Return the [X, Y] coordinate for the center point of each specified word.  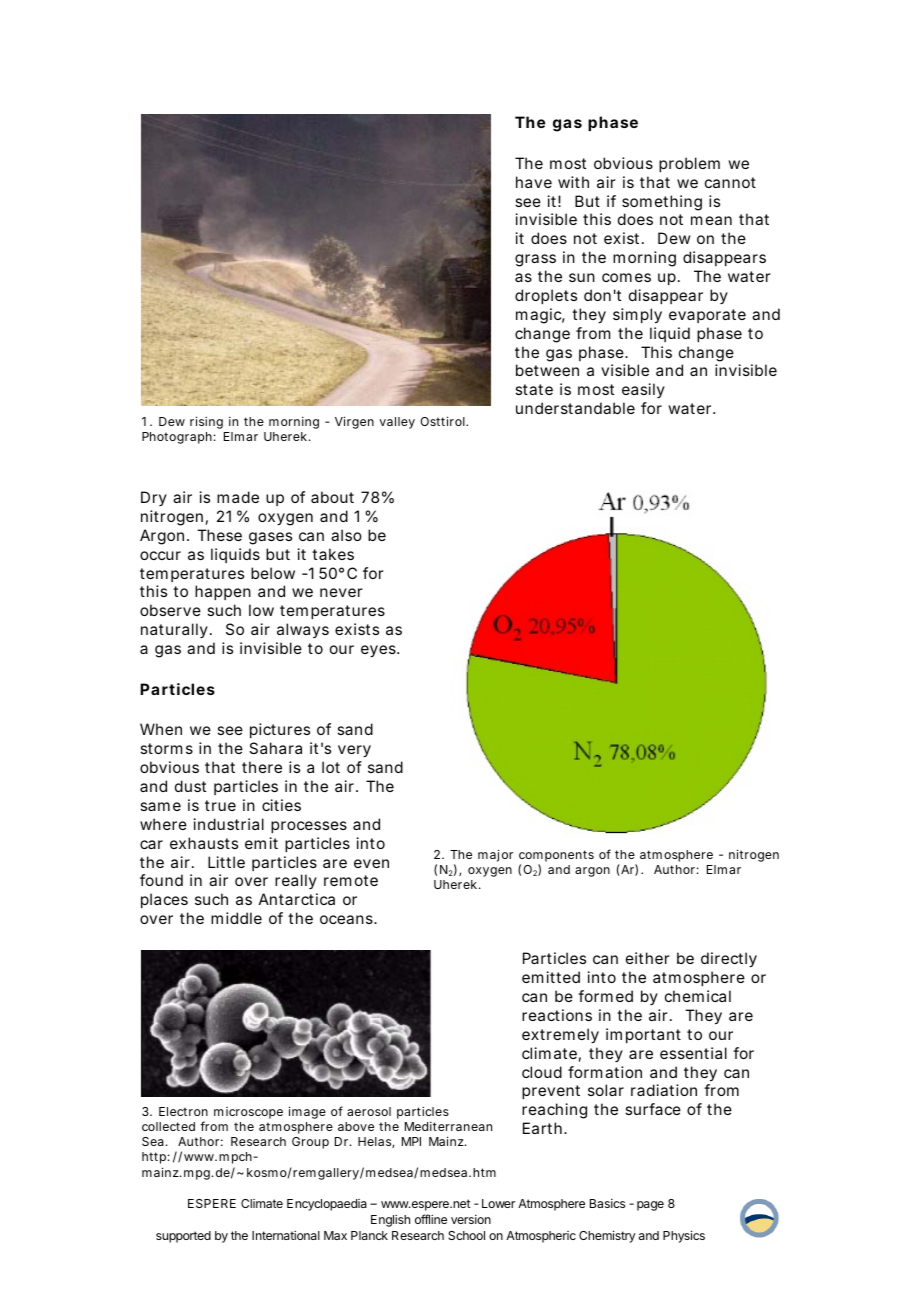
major [495, 855]
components [556, 857]
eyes [379, 651]
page [650, 1206]
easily [643, 390]
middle [236, 918]
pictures [280, 730]
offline [431, 1219]
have [534, 182]
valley [397, 423]
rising [206, 422]
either [648, 958]
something [662, 203]
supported [183, 1237]
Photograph [177, 438]
